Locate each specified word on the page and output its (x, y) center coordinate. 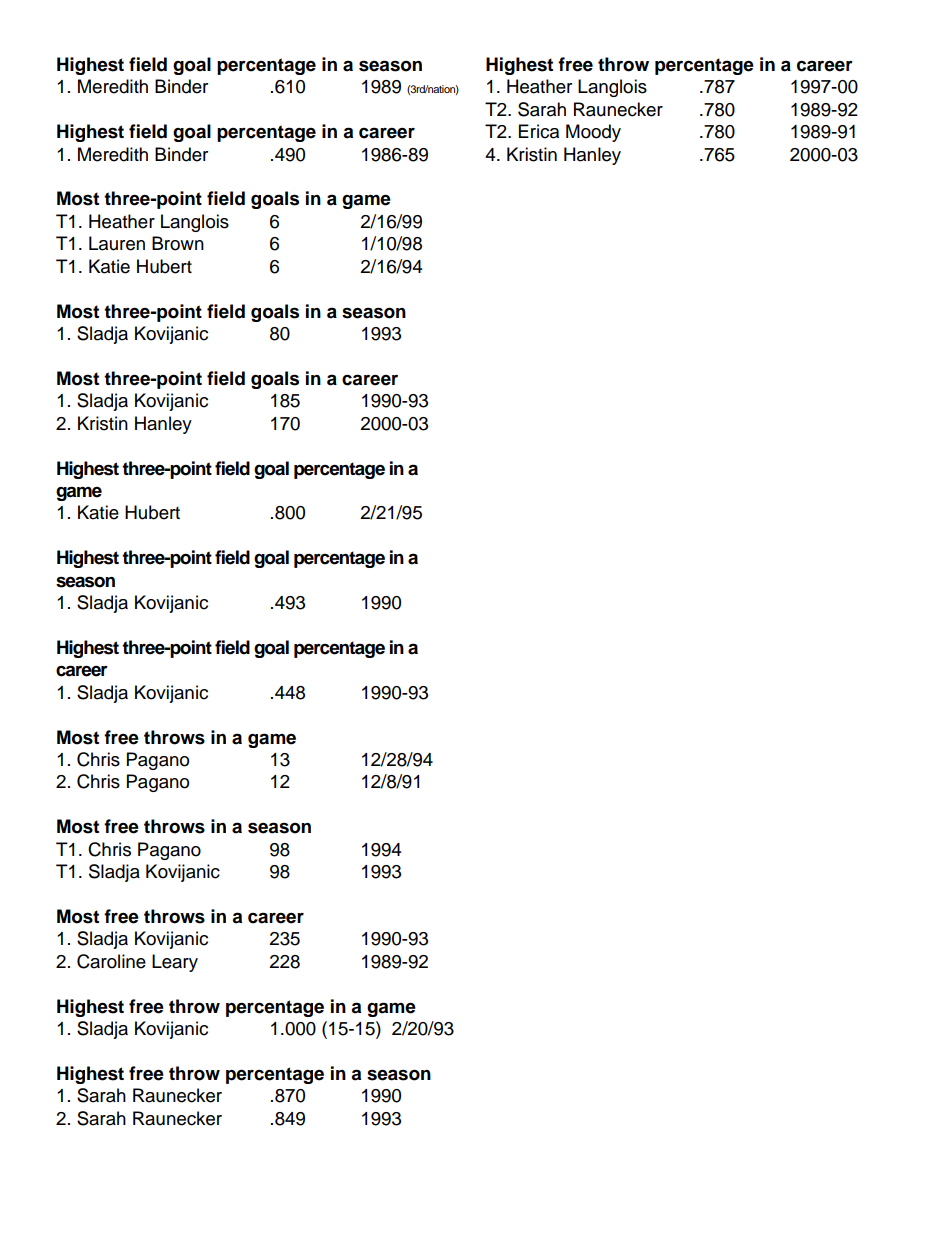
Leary (175, 963)
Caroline (111, 961)
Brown (178, 243)
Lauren (117, 243)
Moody (593, 133)
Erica (539, 131)
